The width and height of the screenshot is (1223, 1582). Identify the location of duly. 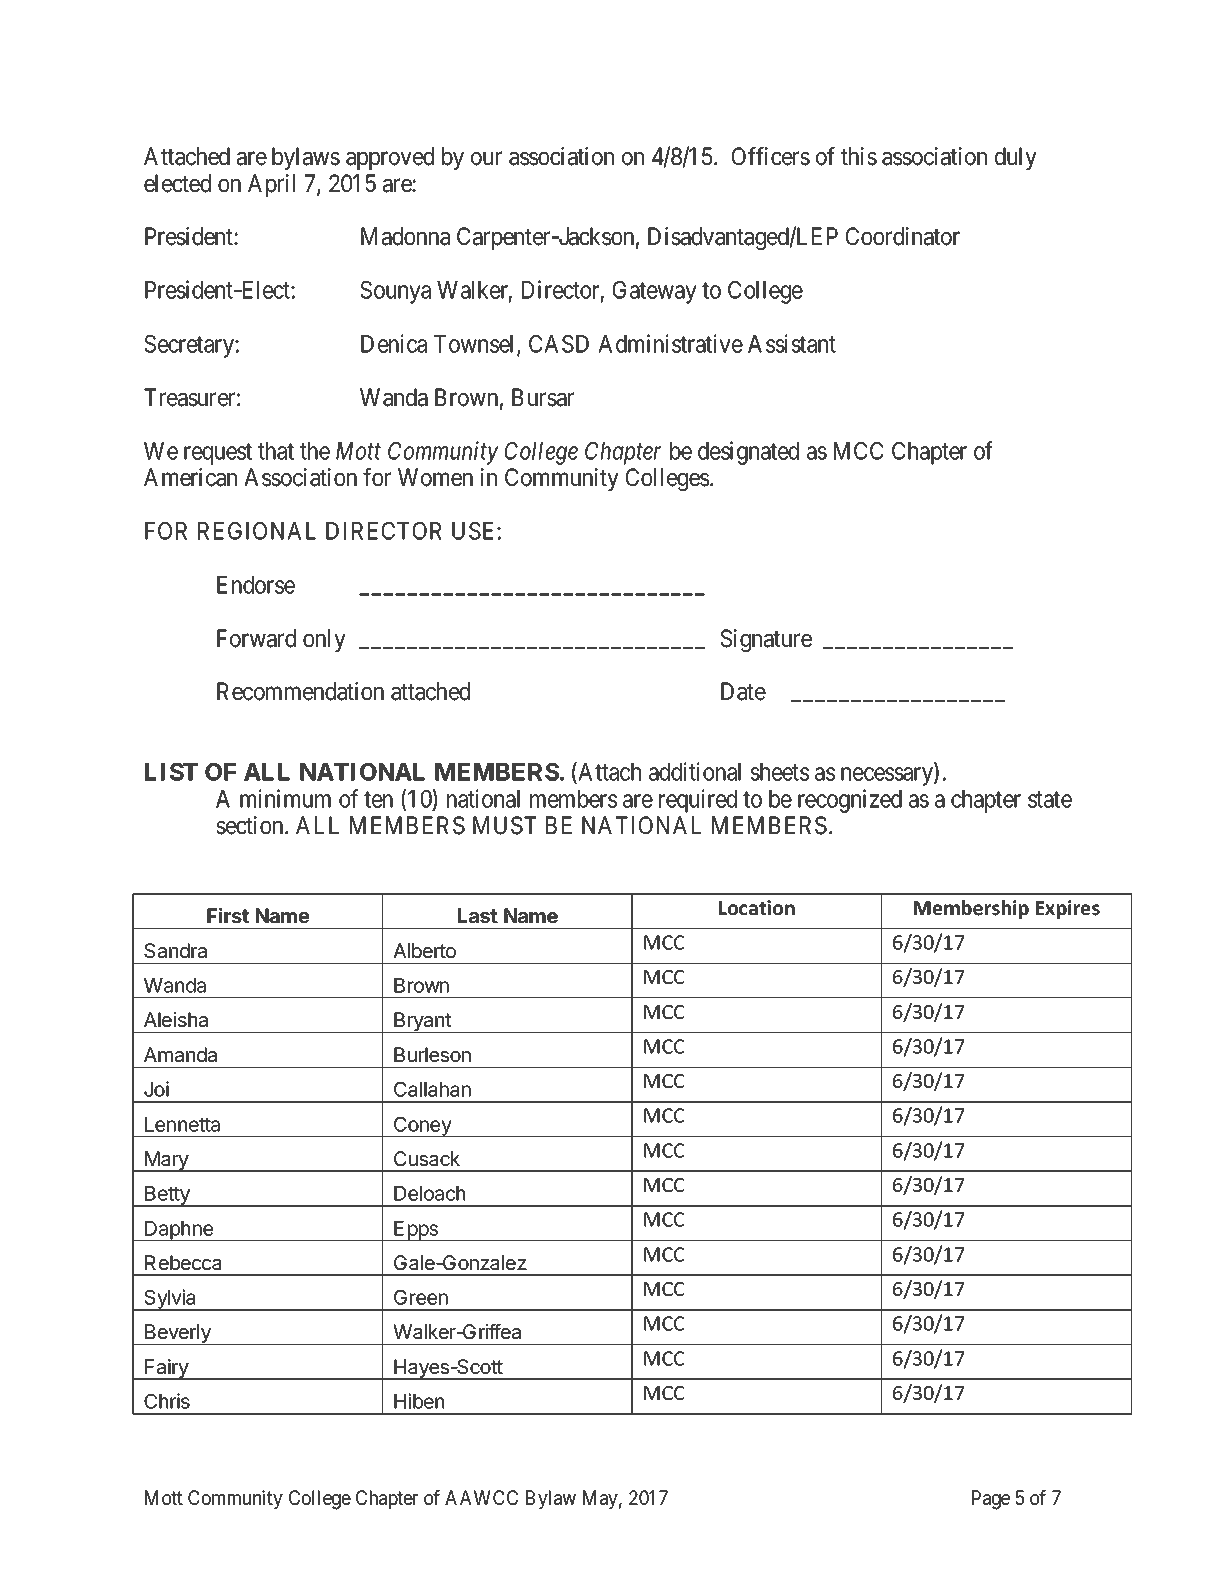
(1016, 158).
